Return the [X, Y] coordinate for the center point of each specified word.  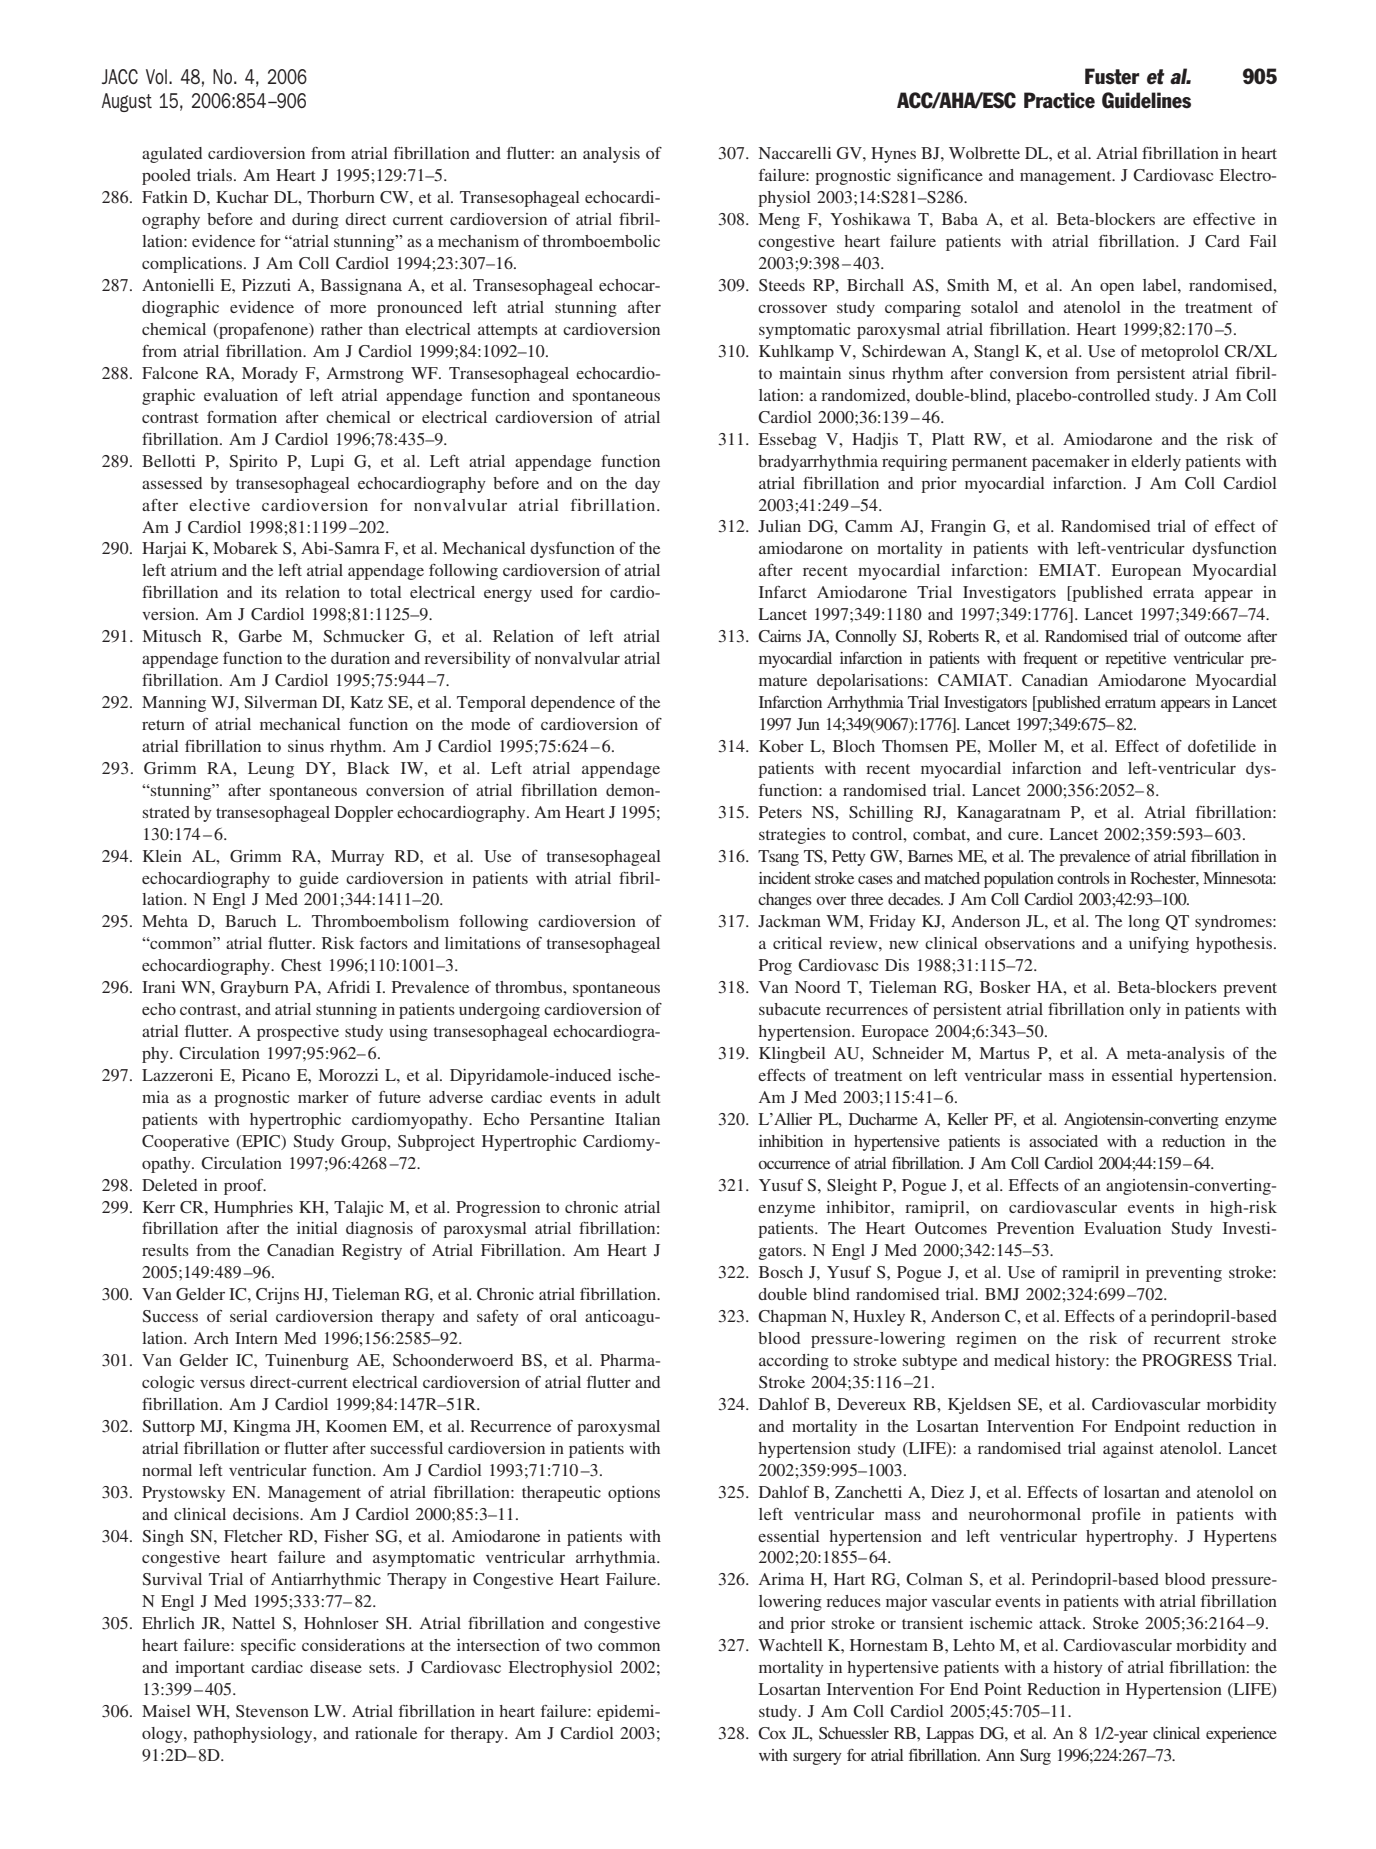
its [269, 592]
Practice [1059, 100]
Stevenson [272, 1711]
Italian [637, 1119]
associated [1063, 1141]
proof [245, 1187]
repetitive [1135, 660]
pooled [166, 177]
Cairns [779, 636]
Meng [779, 221]
